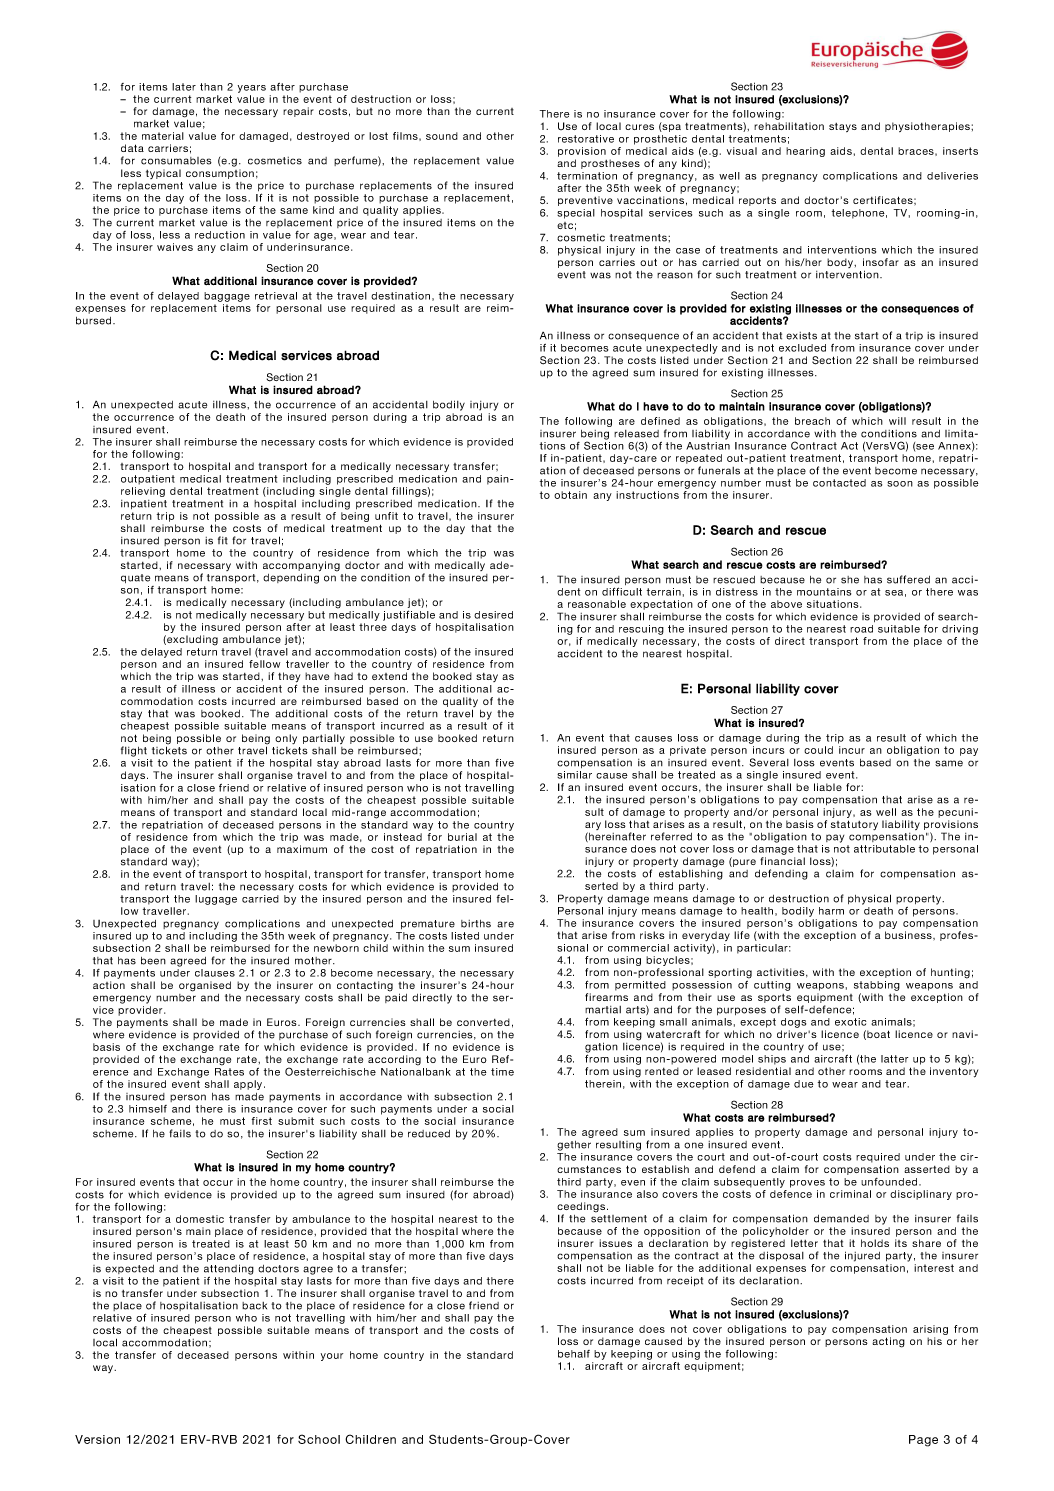 The width and height of the document is (1054, 1491). I want to click on obtain, so click(570, 495).
